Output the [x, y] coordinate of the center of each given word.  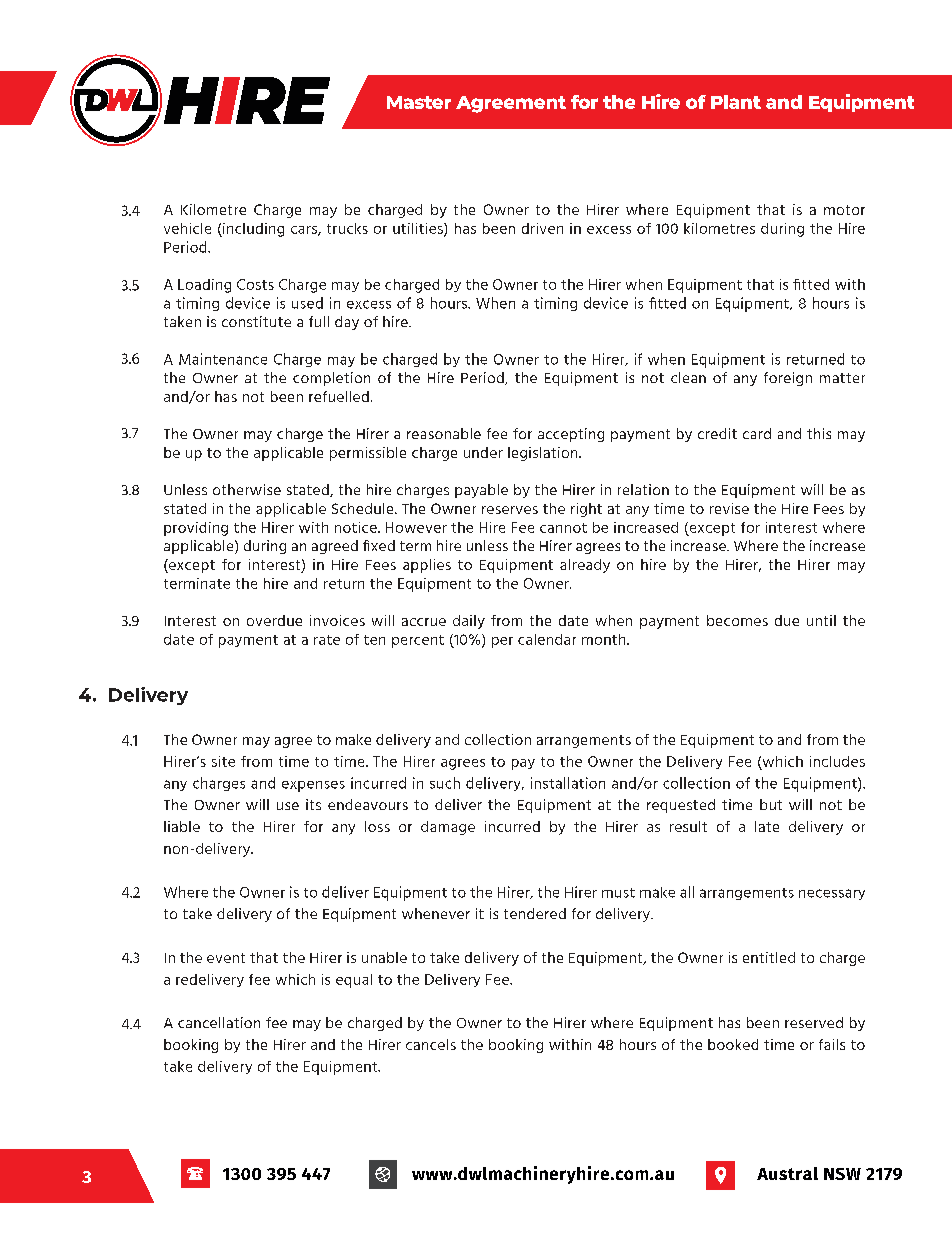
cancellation [219, 1022]
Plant [736, 102]
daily [469, 622]
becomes [737, 620]
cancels [431, 1044]
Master [419, 102]
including [252, 230]
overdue [274, 620]
